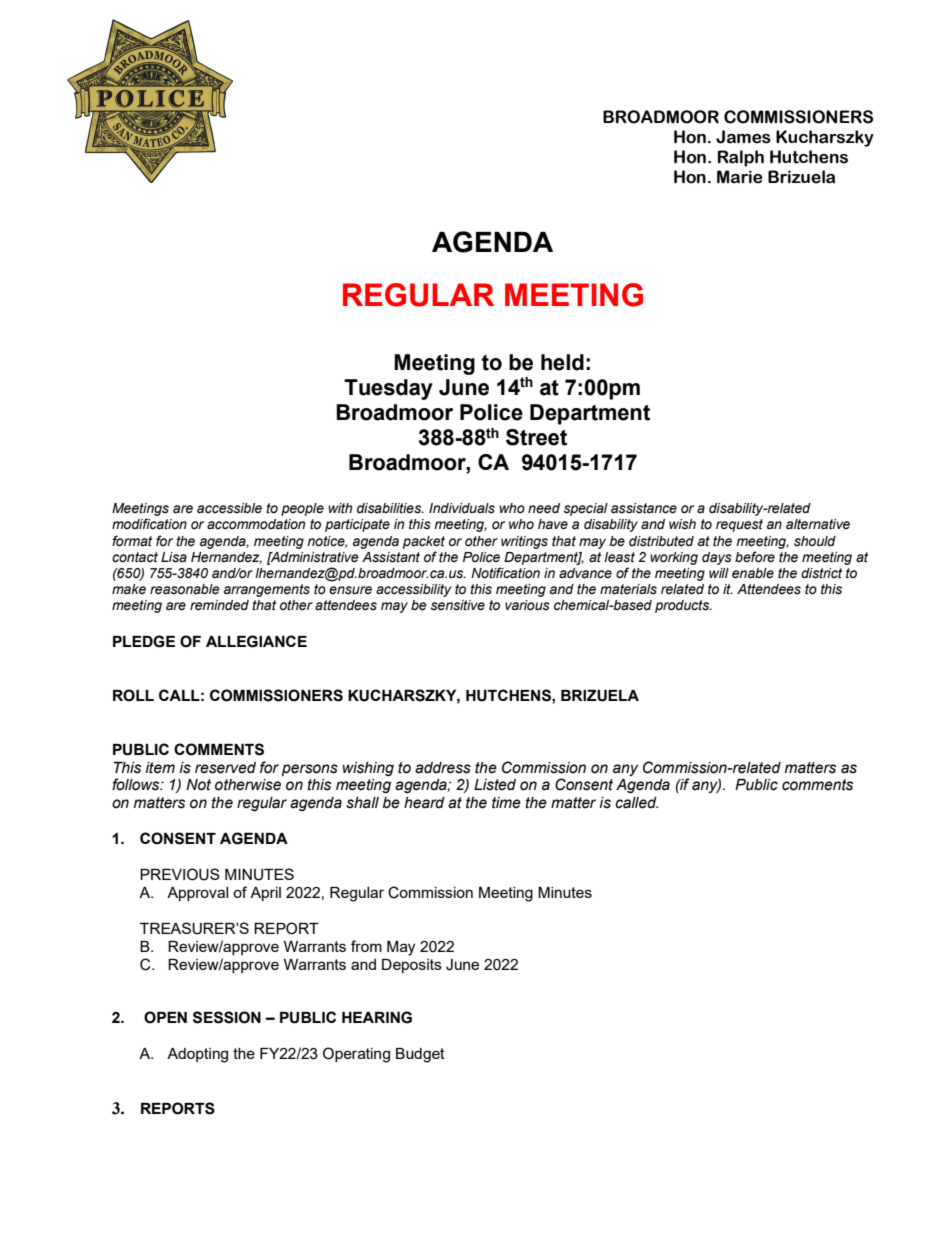  Describe the element at coordinates (741, 158) in the page. I see `Ralph` at that location.
